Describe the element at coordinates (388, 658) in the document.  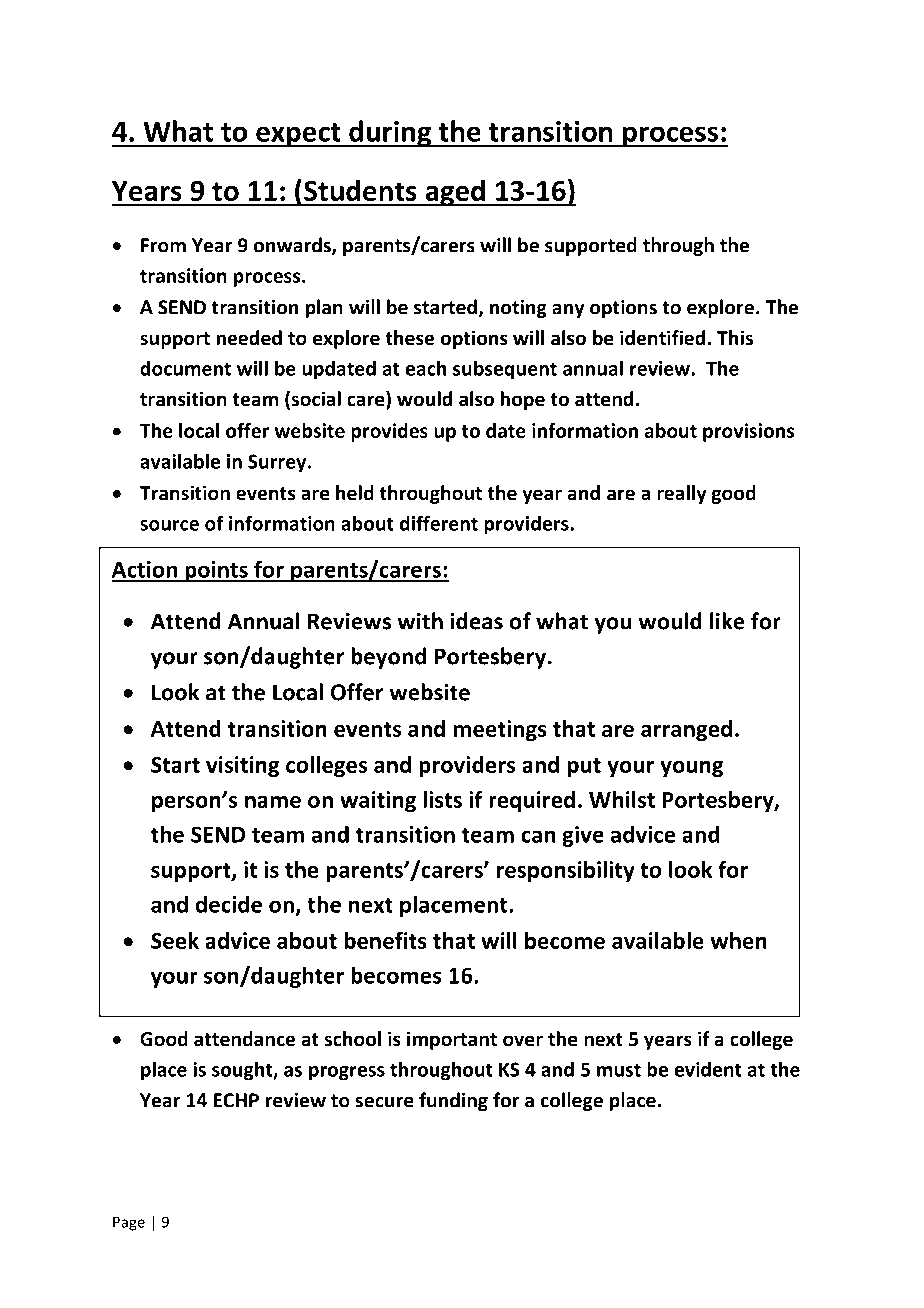
I see `beyond` at that location.
